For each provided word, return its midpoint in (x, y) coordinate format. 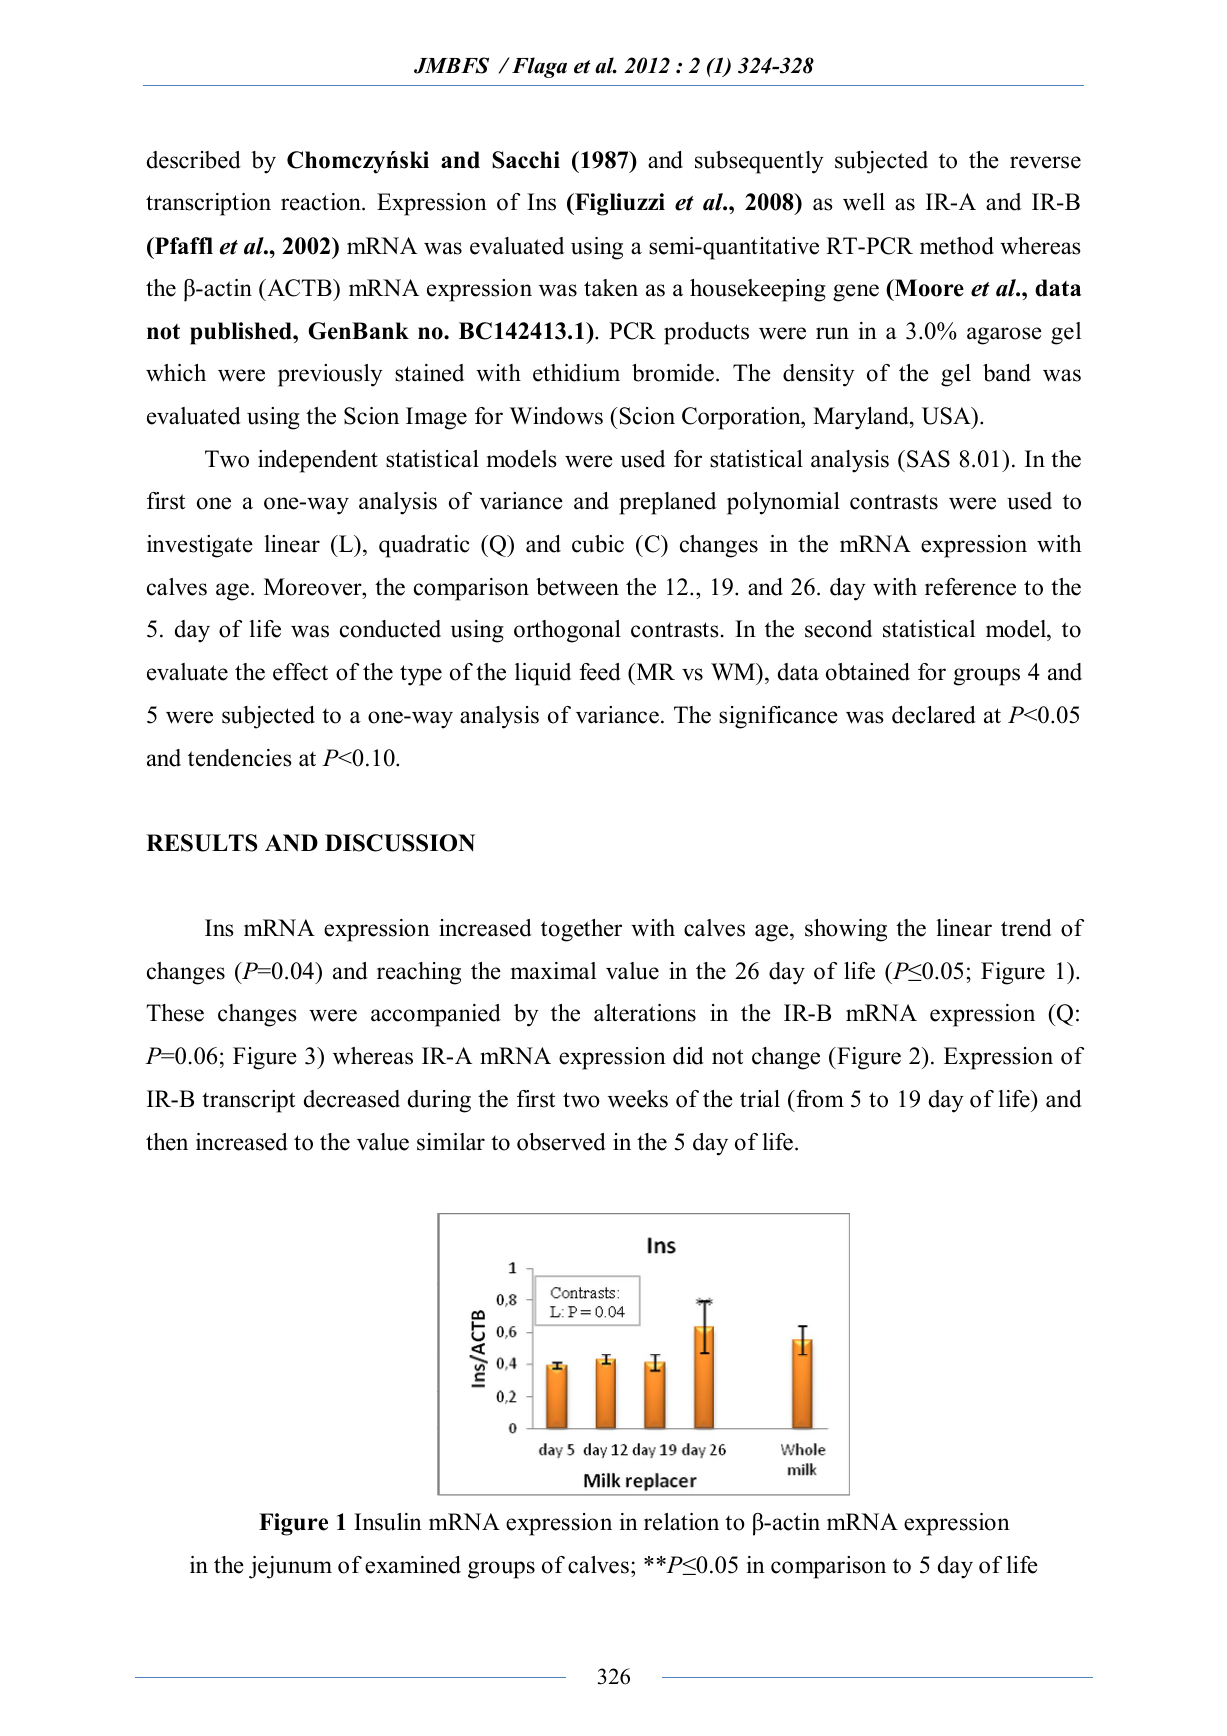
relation (681, 1522)
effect (300, 672)
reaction (322, 202)
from (819, 1099)
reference (970, 587)
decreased (352, 1099)
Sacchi (526, 160)
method (957, 246)
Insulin (388, 1522)
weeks (638, 1099)
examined (413, 1565)
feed (600, 672)
